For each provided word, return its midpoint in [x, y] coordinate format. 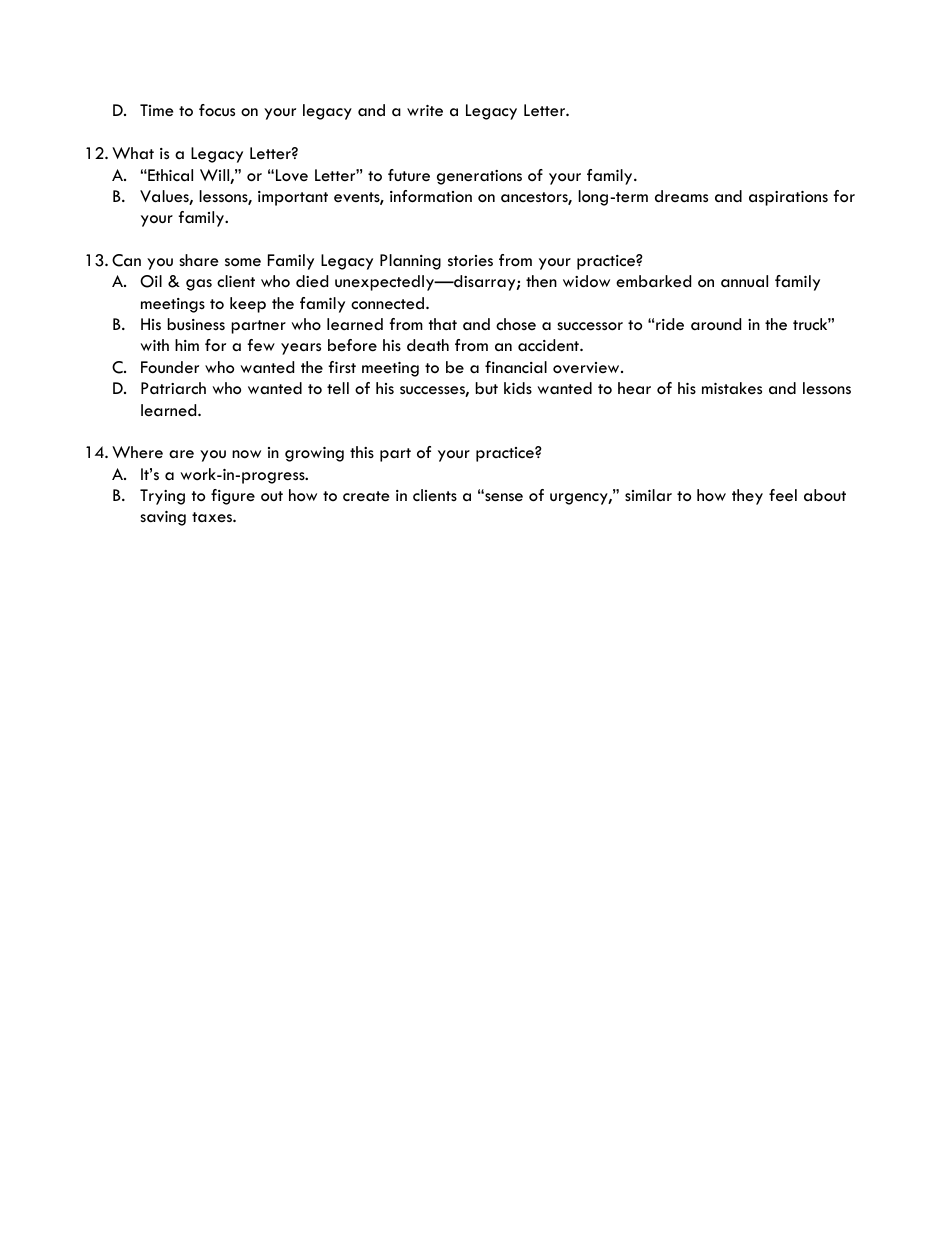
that [443, 324]
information [431, 196]
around [716, 324]
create [366, 496]
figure [233, 497]
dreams [681, 196]
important [293, 198]
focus [217, 110]
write [425, 110]
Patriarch [173, 388]
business [196, 324]
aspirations [788, 198]
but [487, 388]
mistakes [732, 388]
